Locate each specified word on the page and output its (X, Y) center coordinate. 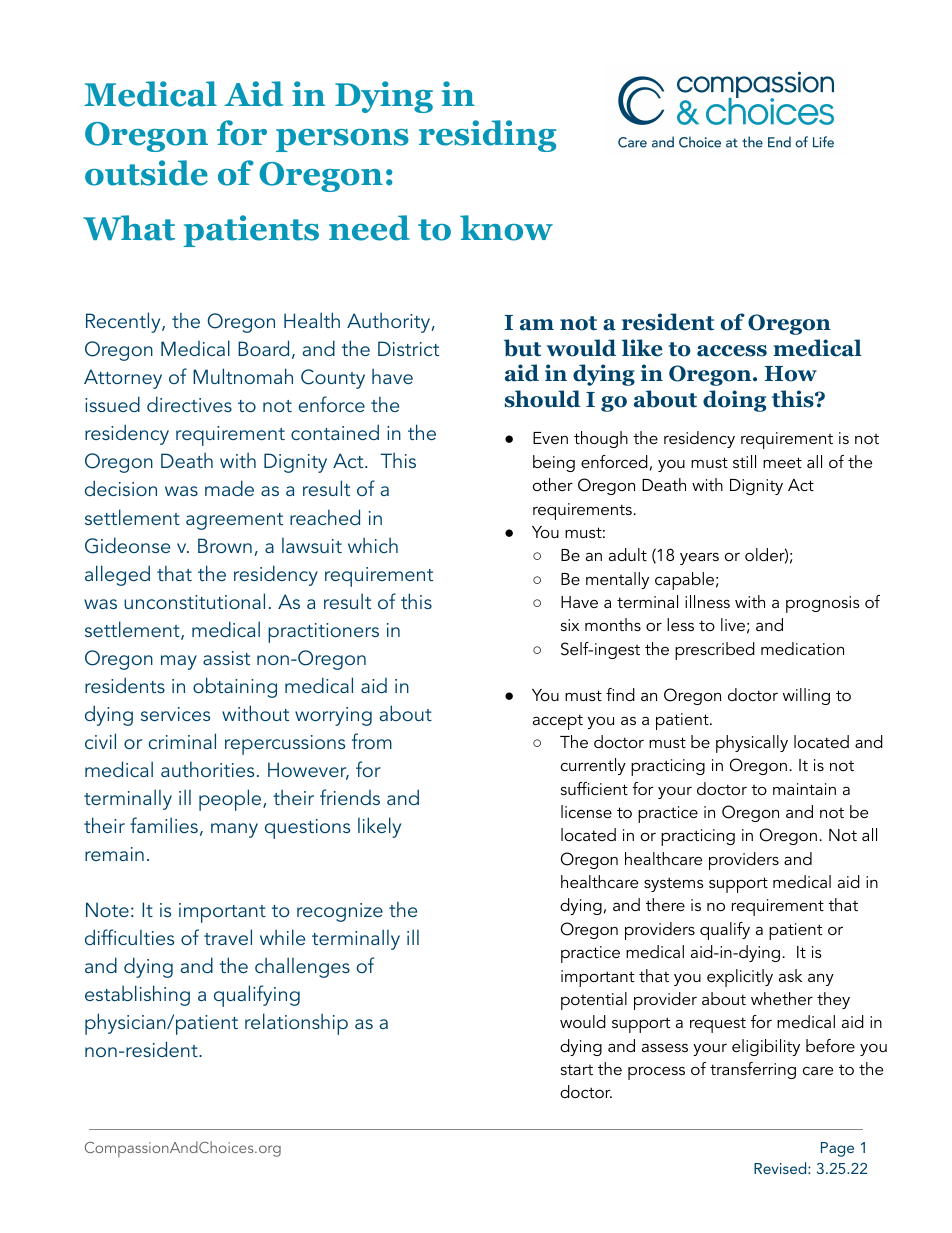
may (179, 662)
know (506, 228)
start (577, 1069)
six (570, 625)
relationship (296, 1024)
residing (487, 136)
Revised (781, 1168)
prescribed (715, 651)
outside (146, 173)
